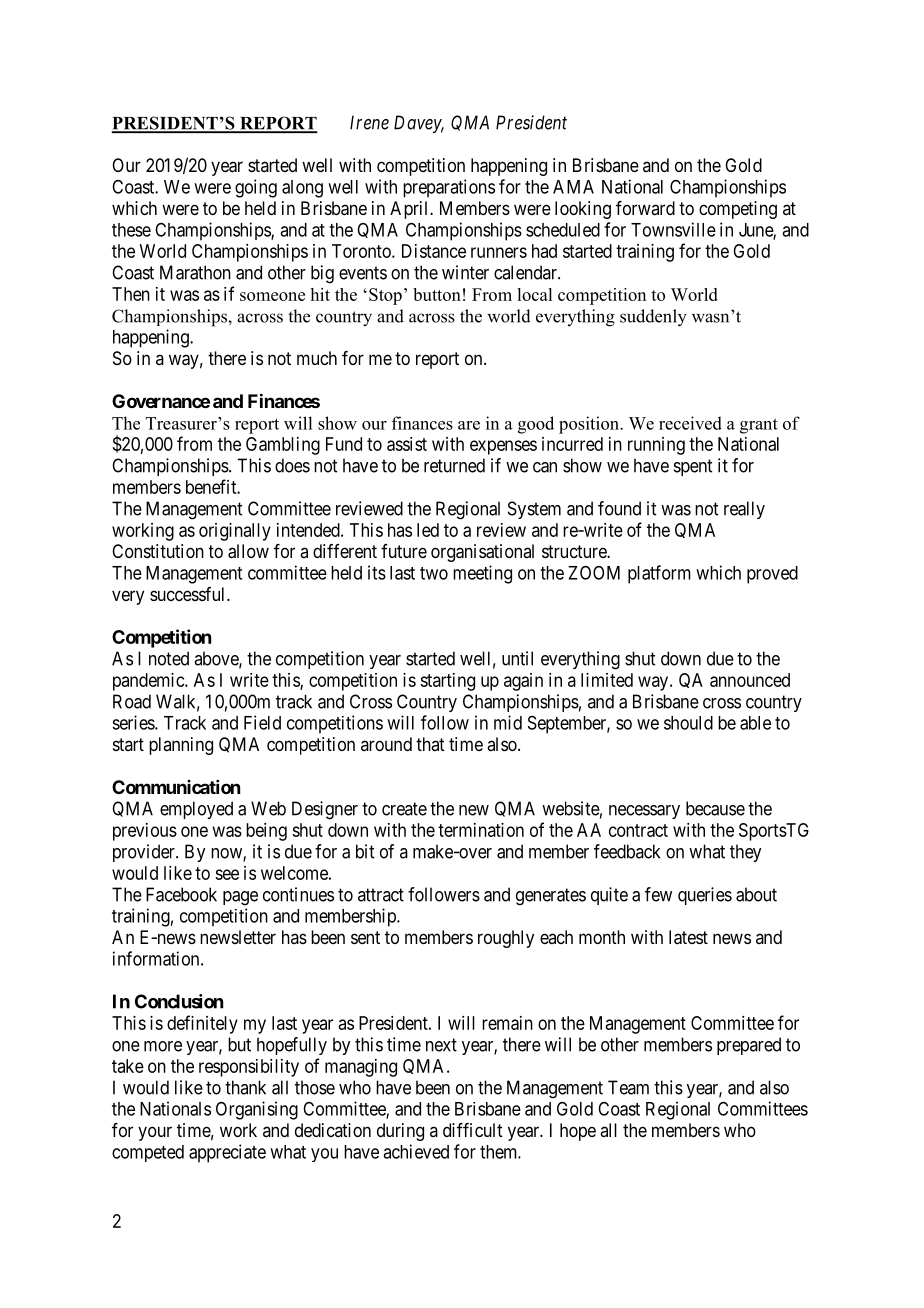  What do you see at coordinates (169, 658) in the screenshot?
I see `noted` at bounding box center [169, 658].
